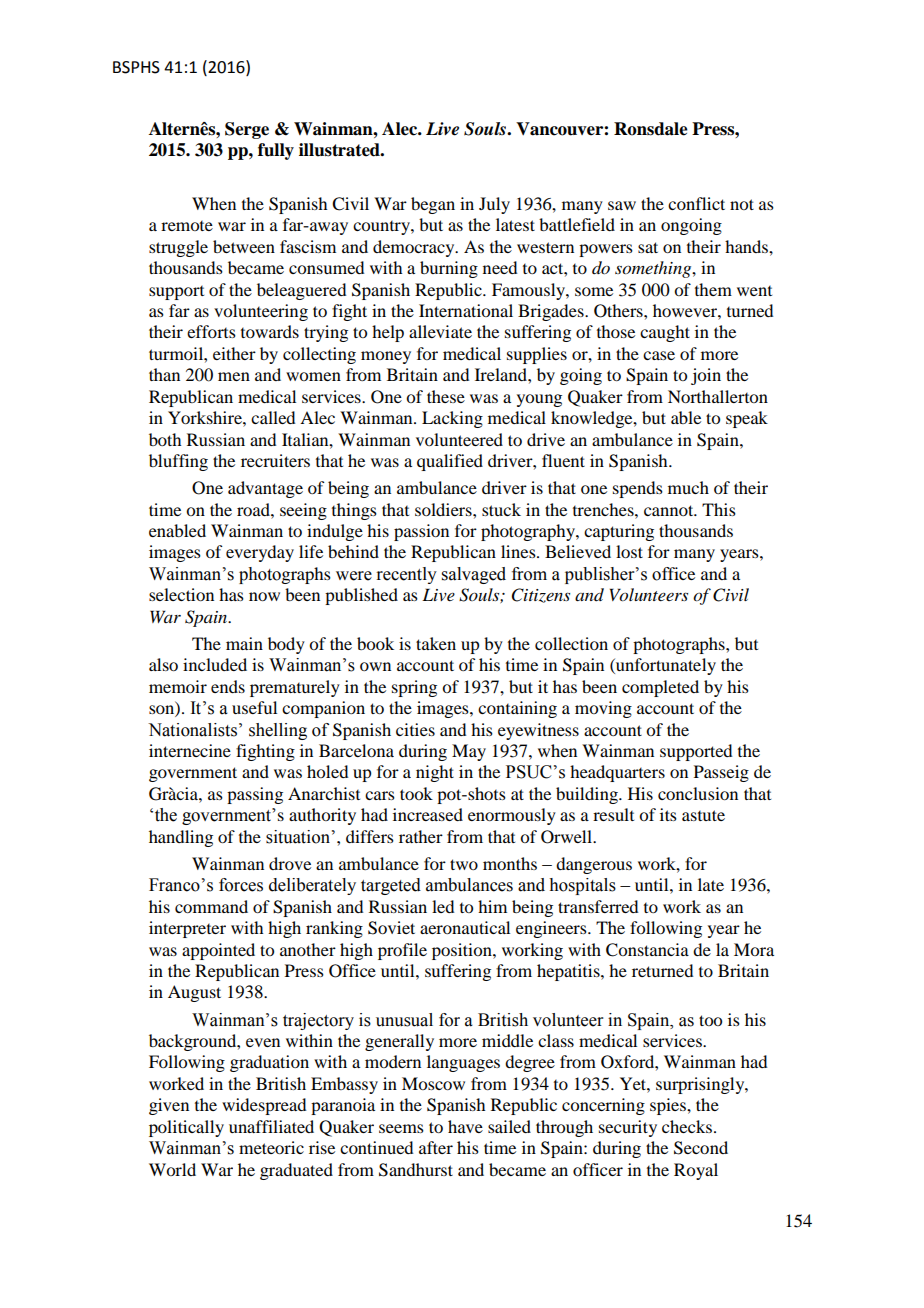  I want to click on began, so click(433, 205).
